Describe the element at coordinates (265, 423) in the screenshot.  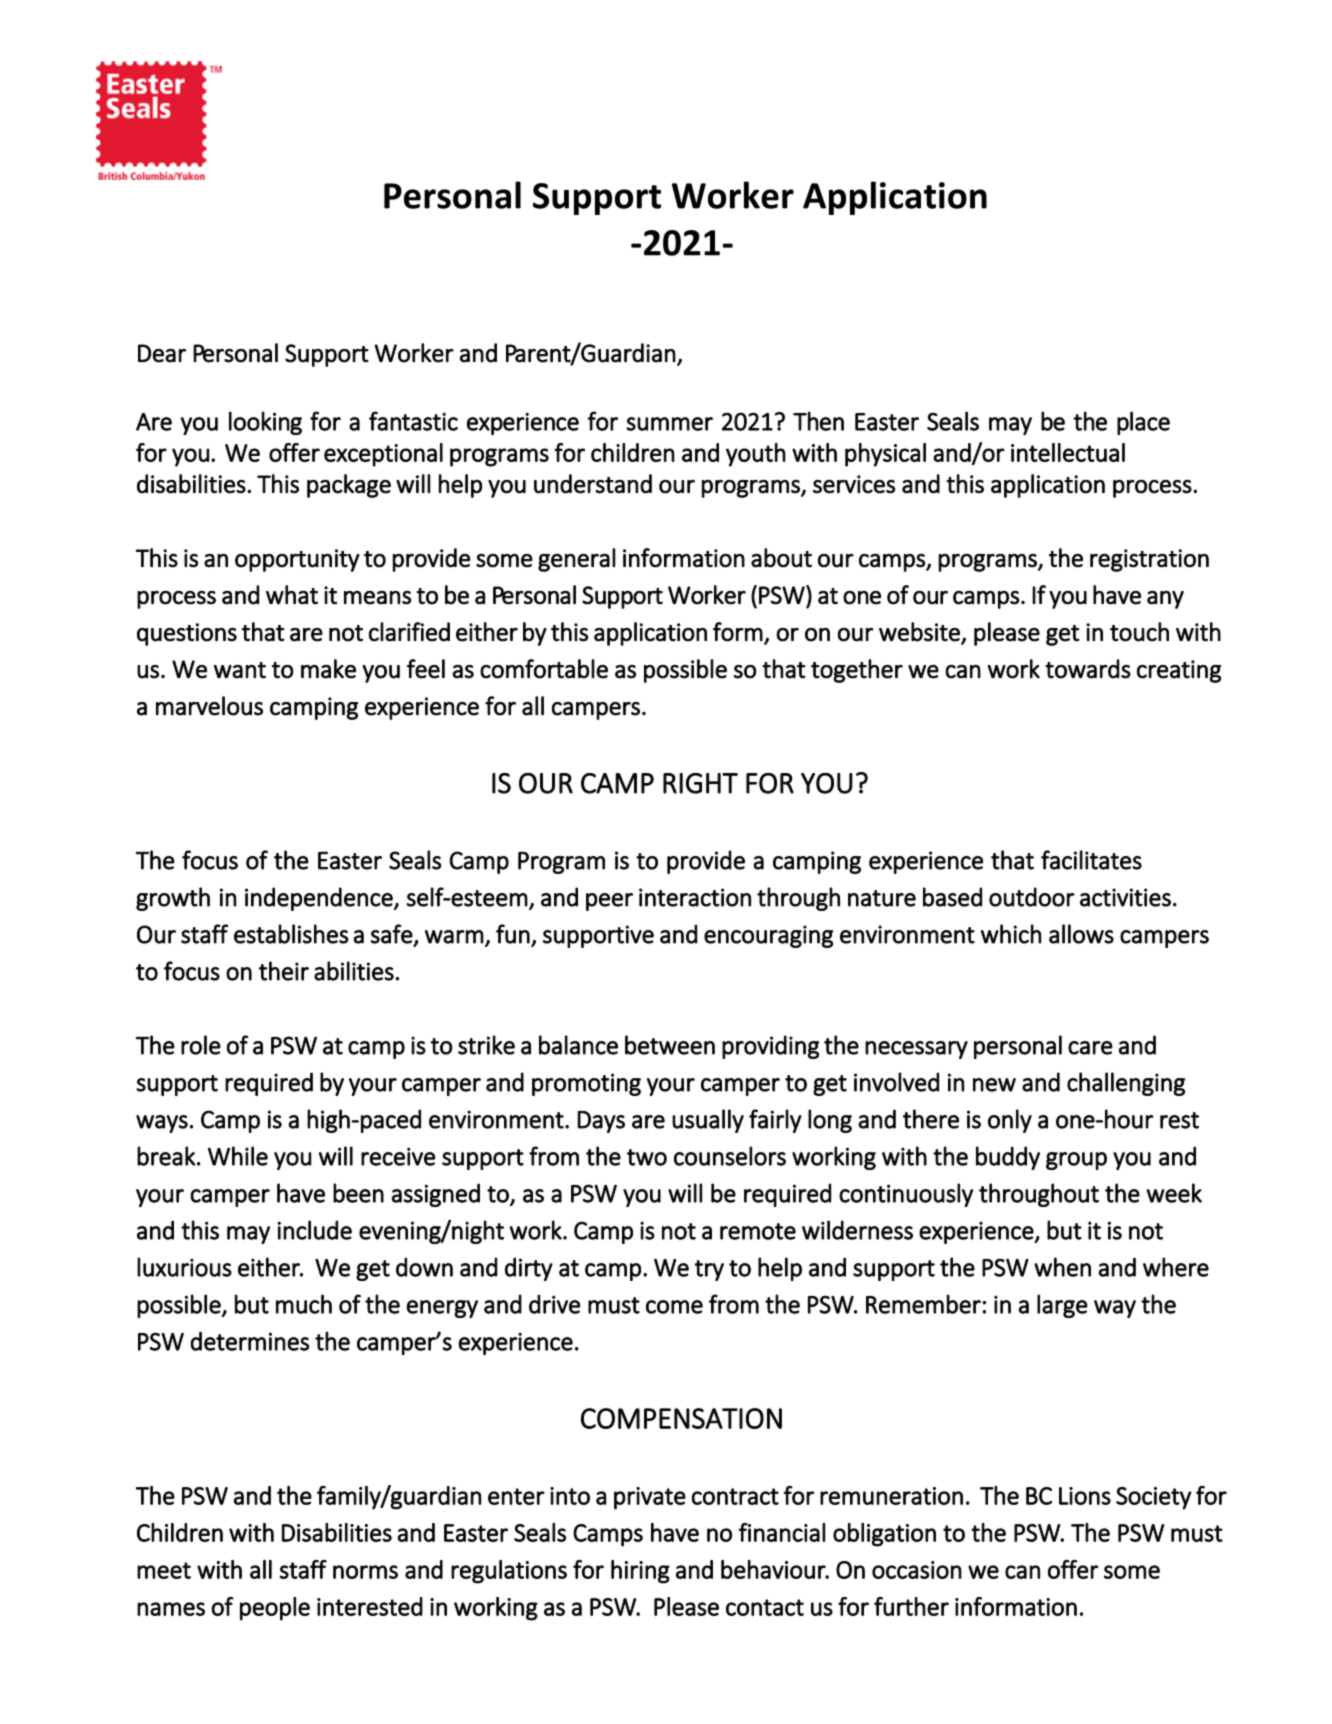
I see `looking` at that location.
